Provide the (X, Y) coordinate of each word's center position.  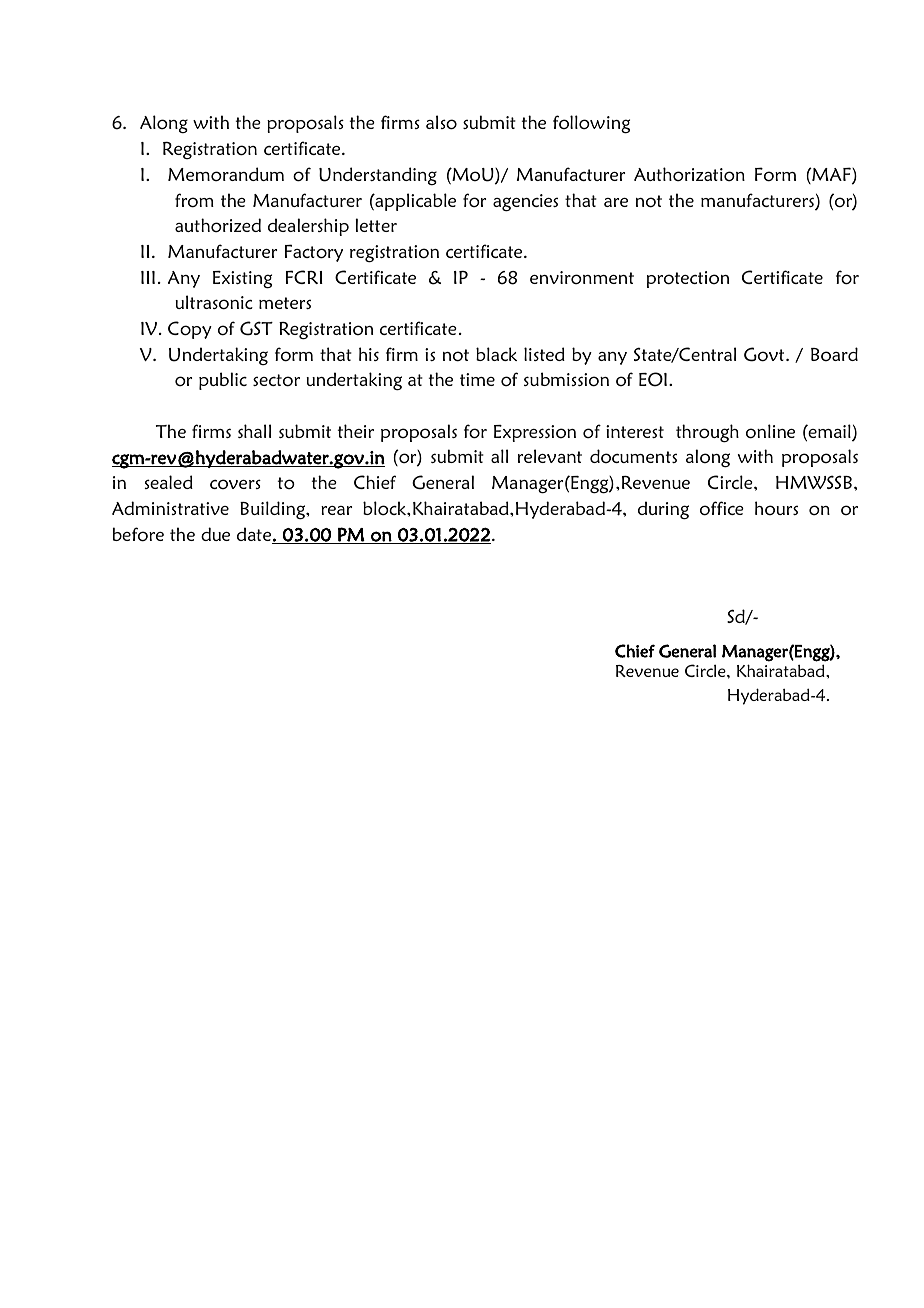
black (496, 354)
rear (336, 510)
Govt (765, 354)
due (215, 534)
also (441, 122)
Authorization (689, 174)
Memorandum (226, 174)
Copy (190, 330)
